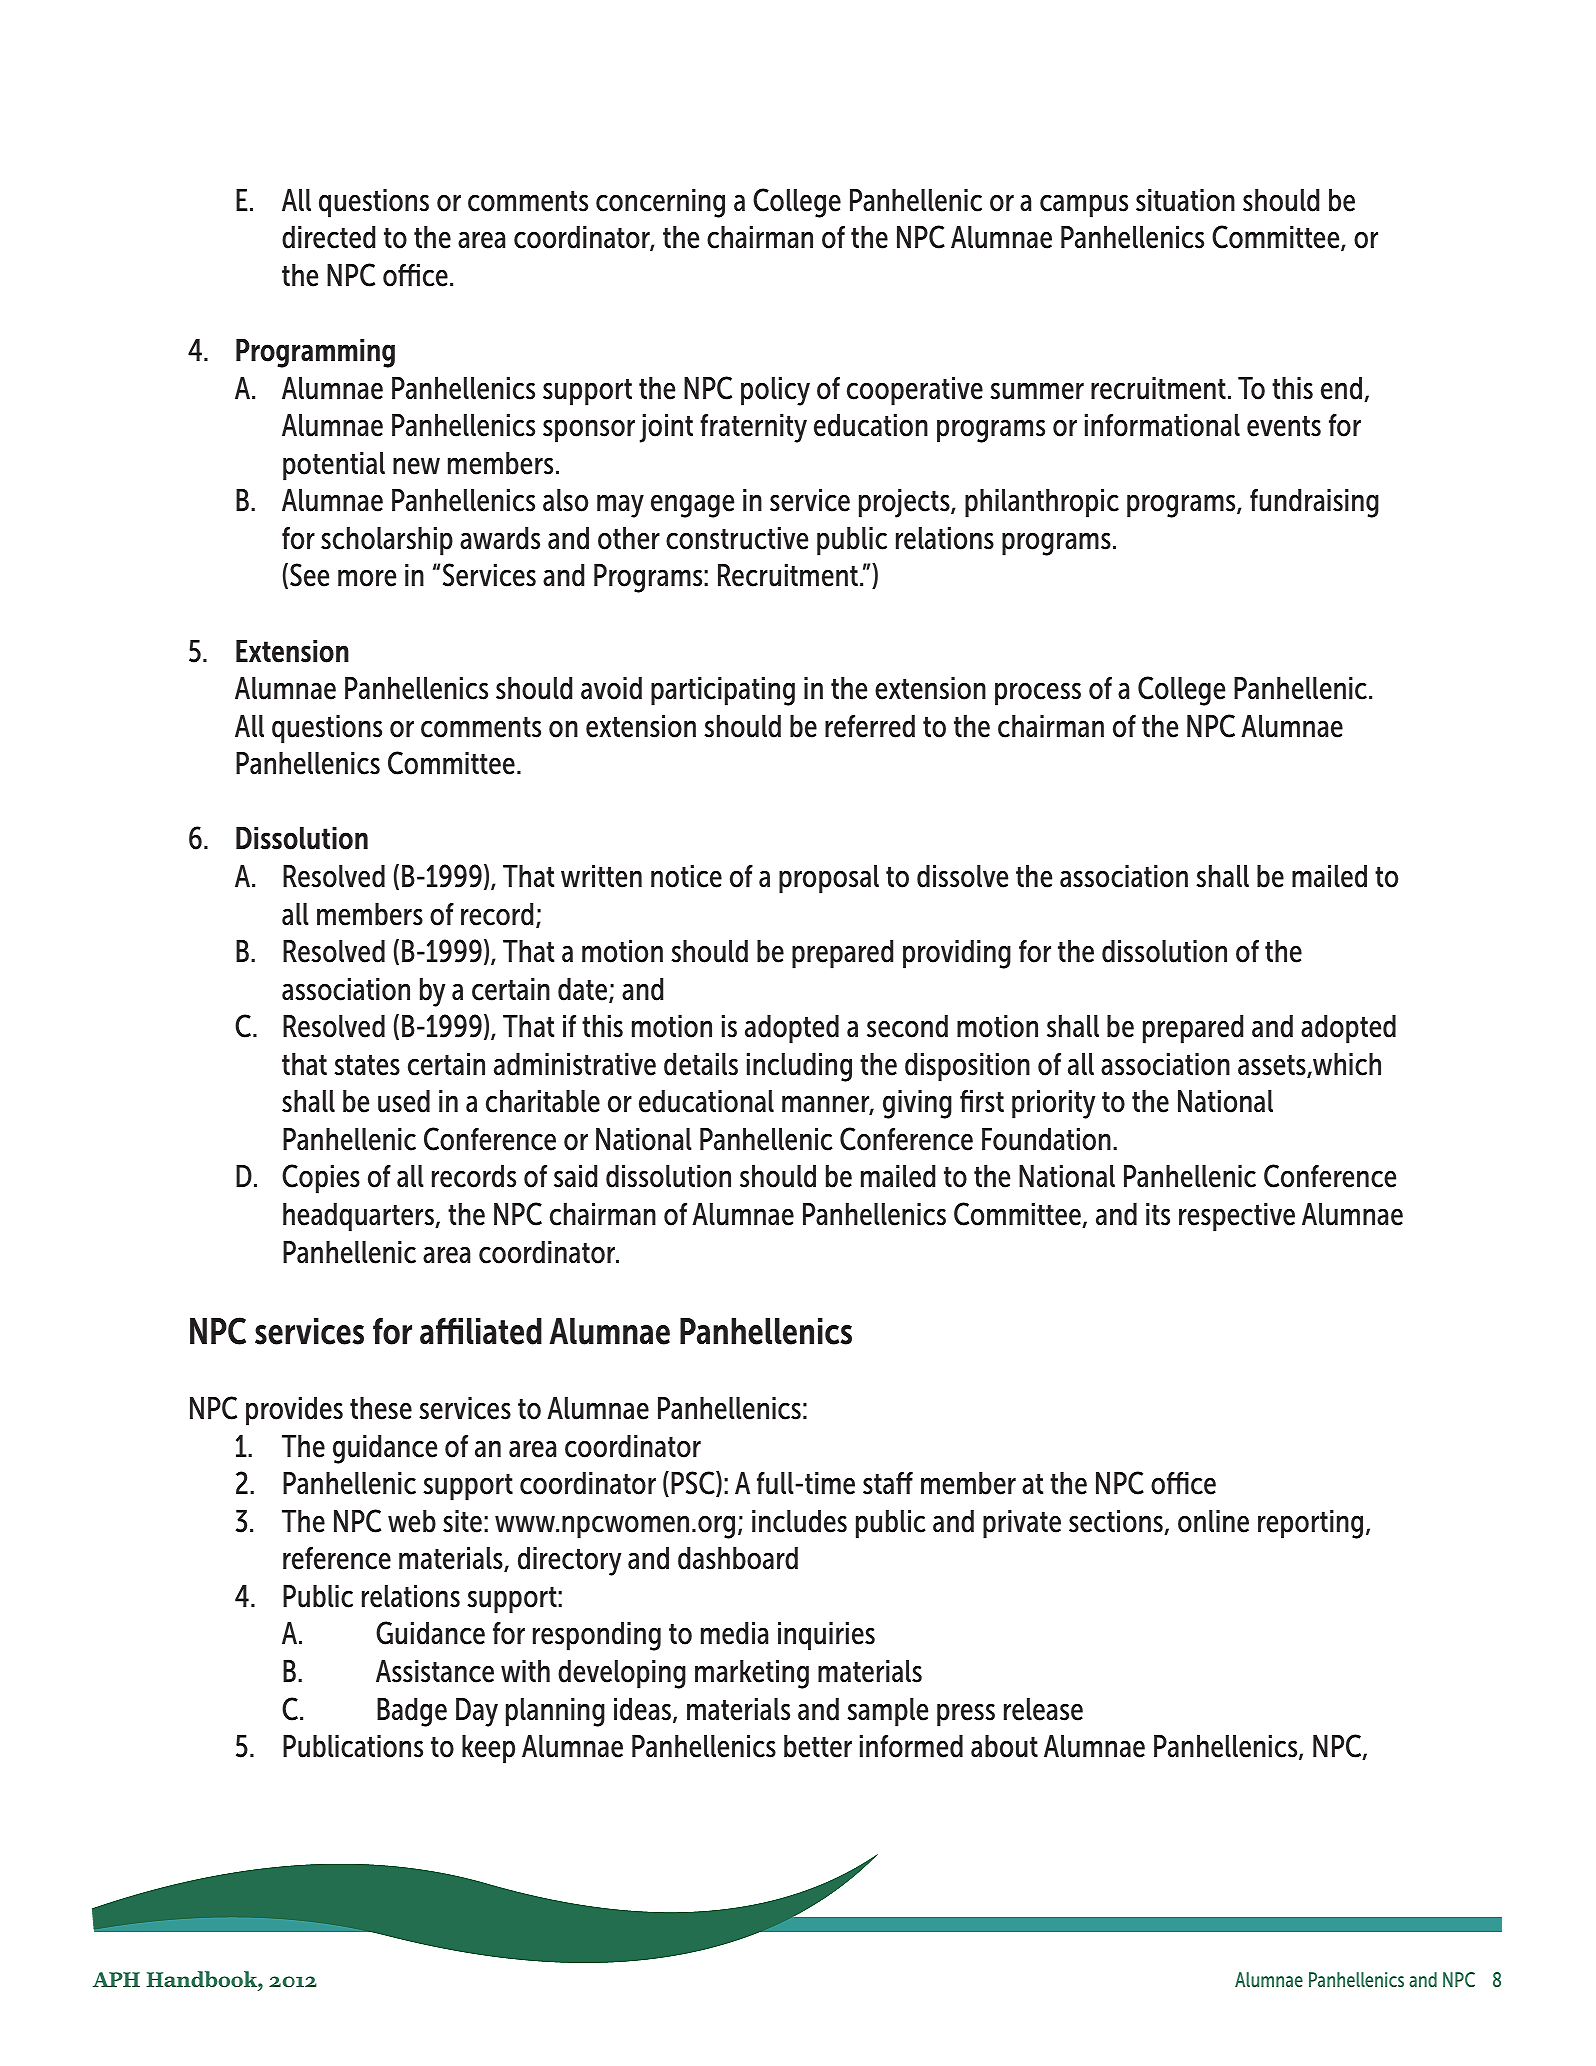  What do you see at coordinates (309, 575) in the image?
I see `See` at bounding box center [309, 575].
